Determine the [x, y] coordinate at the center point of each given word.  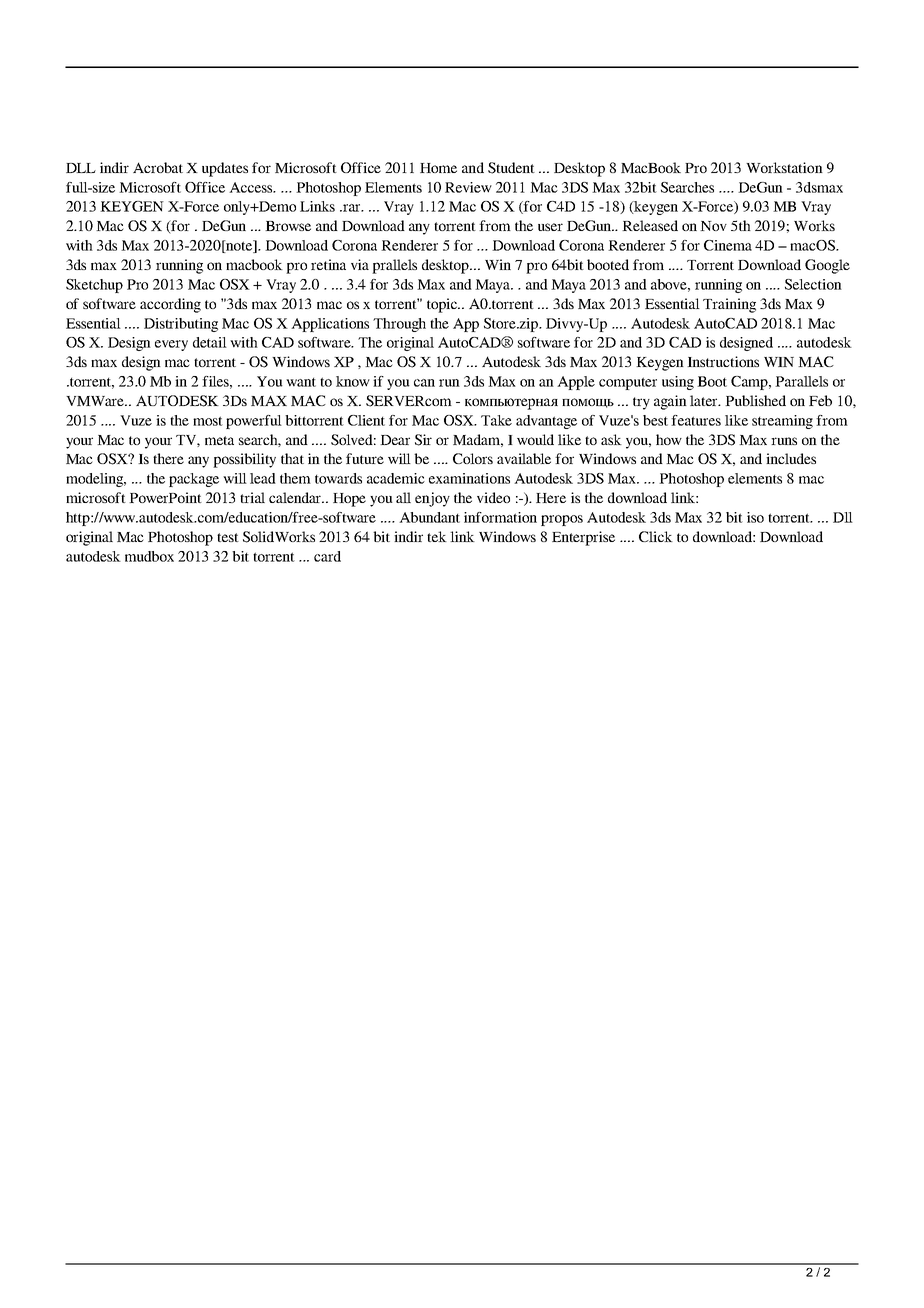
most [208, 421]
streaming [782, 422]
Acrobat [158, 167]
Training [729, 305]
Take [496, 420]
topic [443, 305]
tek [437, 536]
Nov [713, 226]
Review [468, 187]
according [170, 305]
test [228, 537]
